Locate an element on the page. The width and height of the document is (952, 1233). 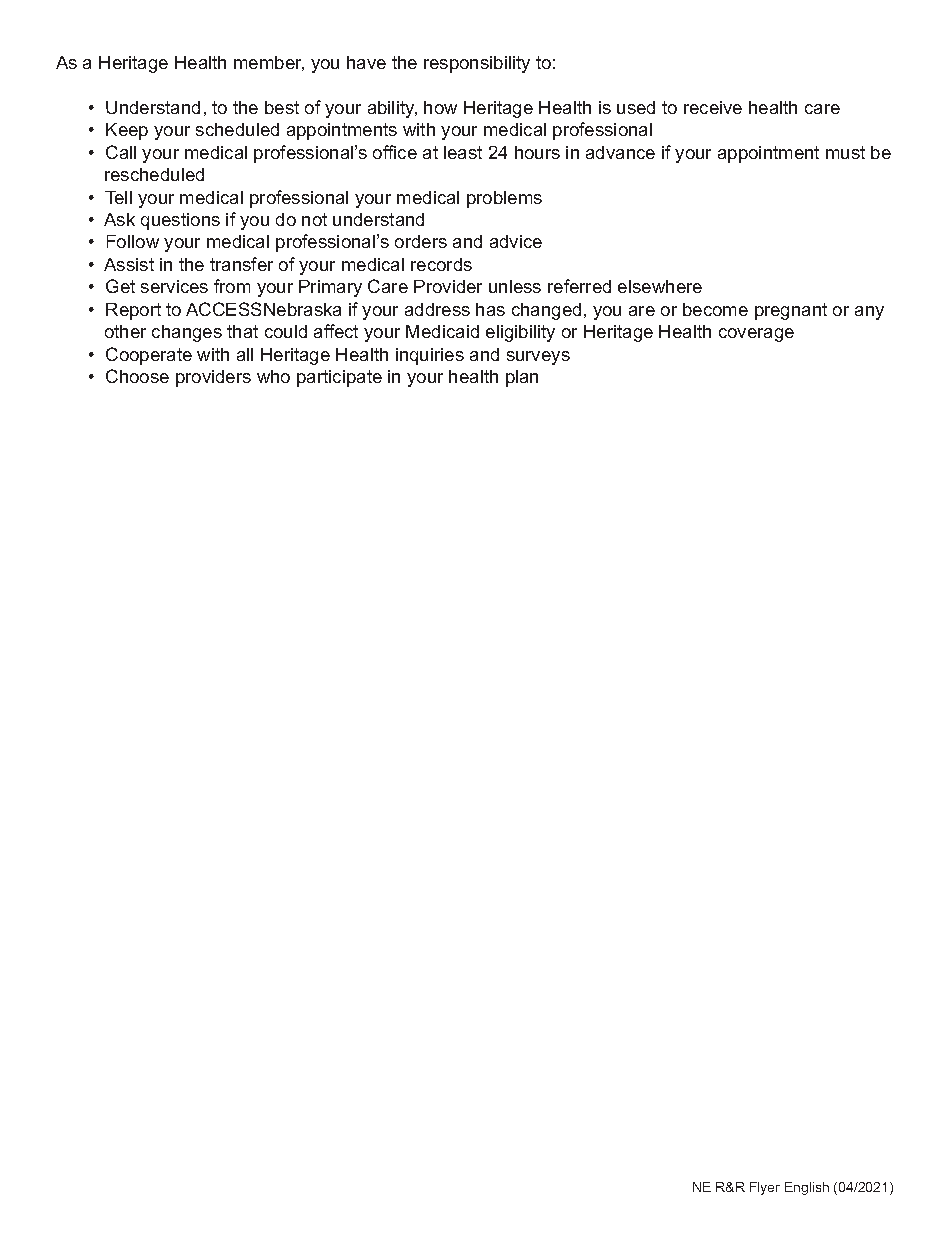
has is located at coordinates (490, 309).
